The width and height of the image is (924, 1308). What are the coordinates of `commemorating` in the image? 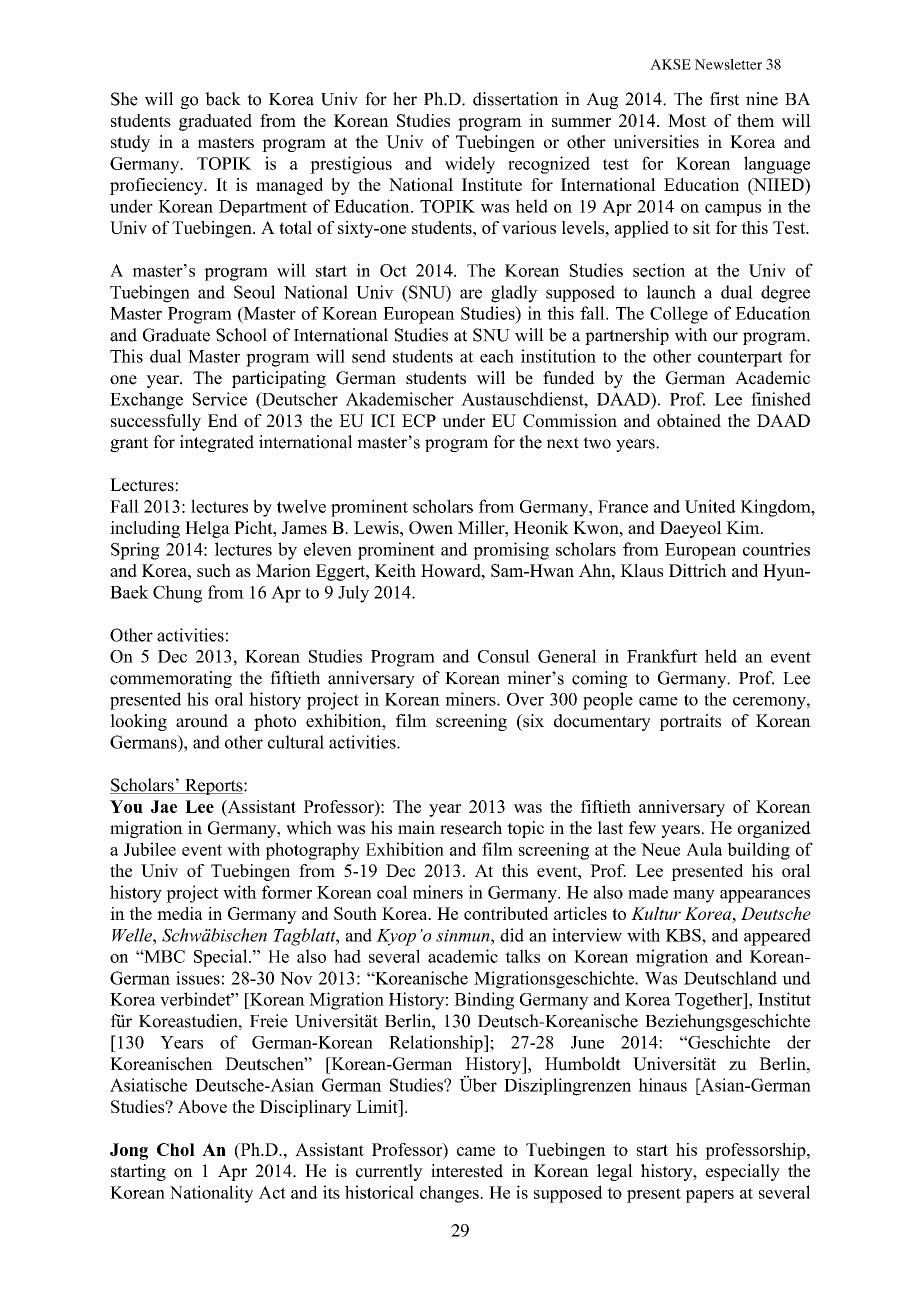 It's located at (171, 679).
